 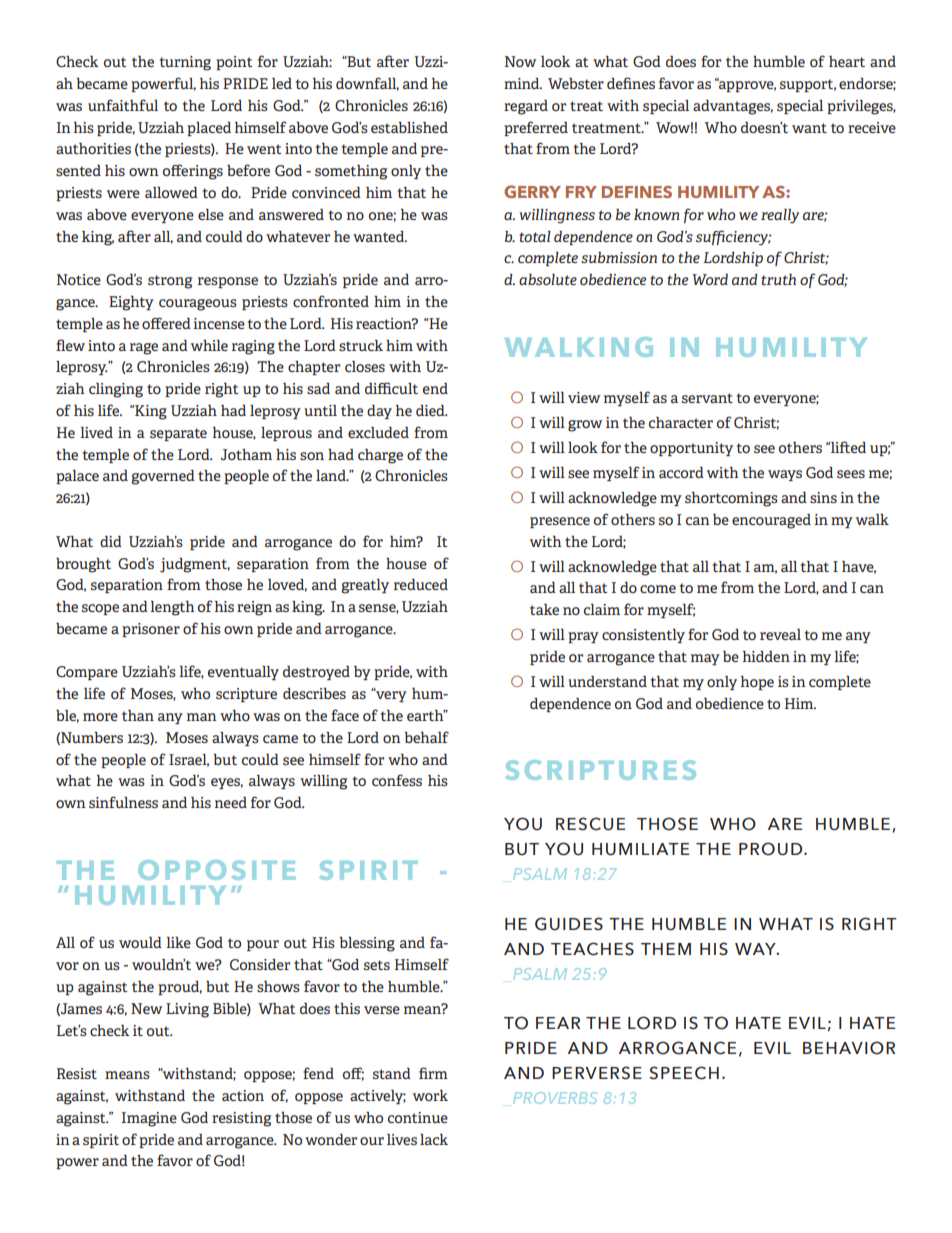 I want to click on difficult, so click(x=391, y=388).
